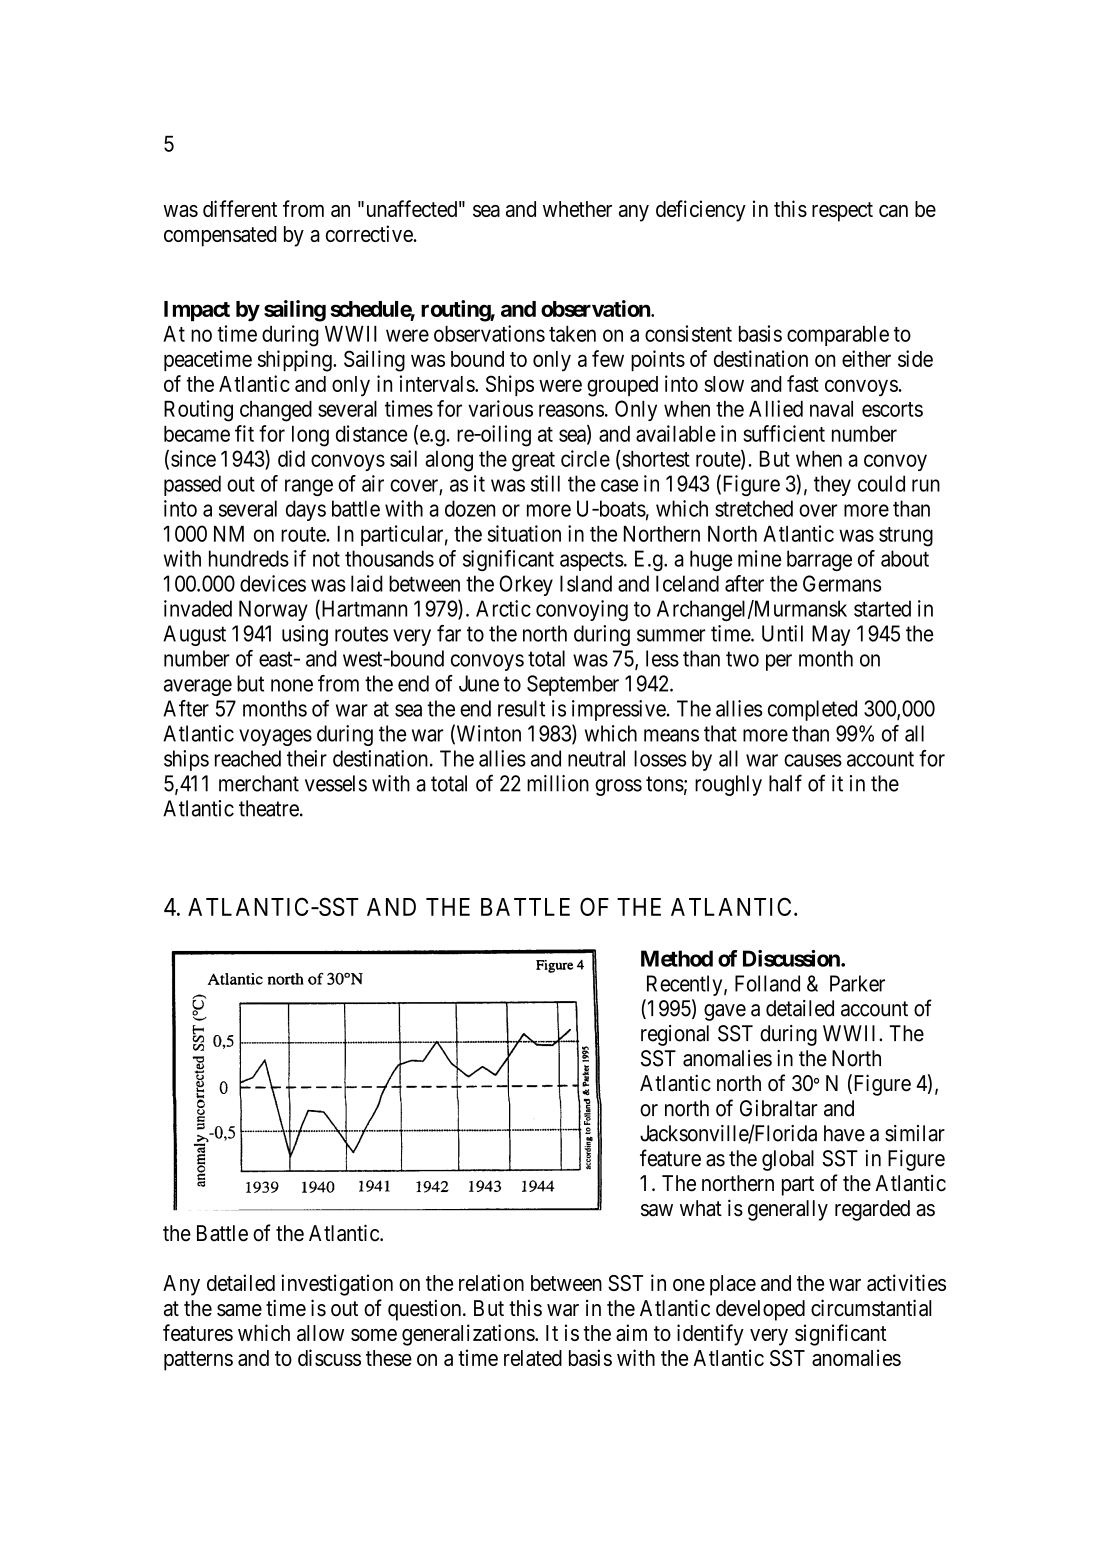 Image resolution: width=1108 pixels, height=1567 pixels. What do you see at coordinates (677, 958) in the screenshot?
I see `Method` at bounding box center [677, 958].
